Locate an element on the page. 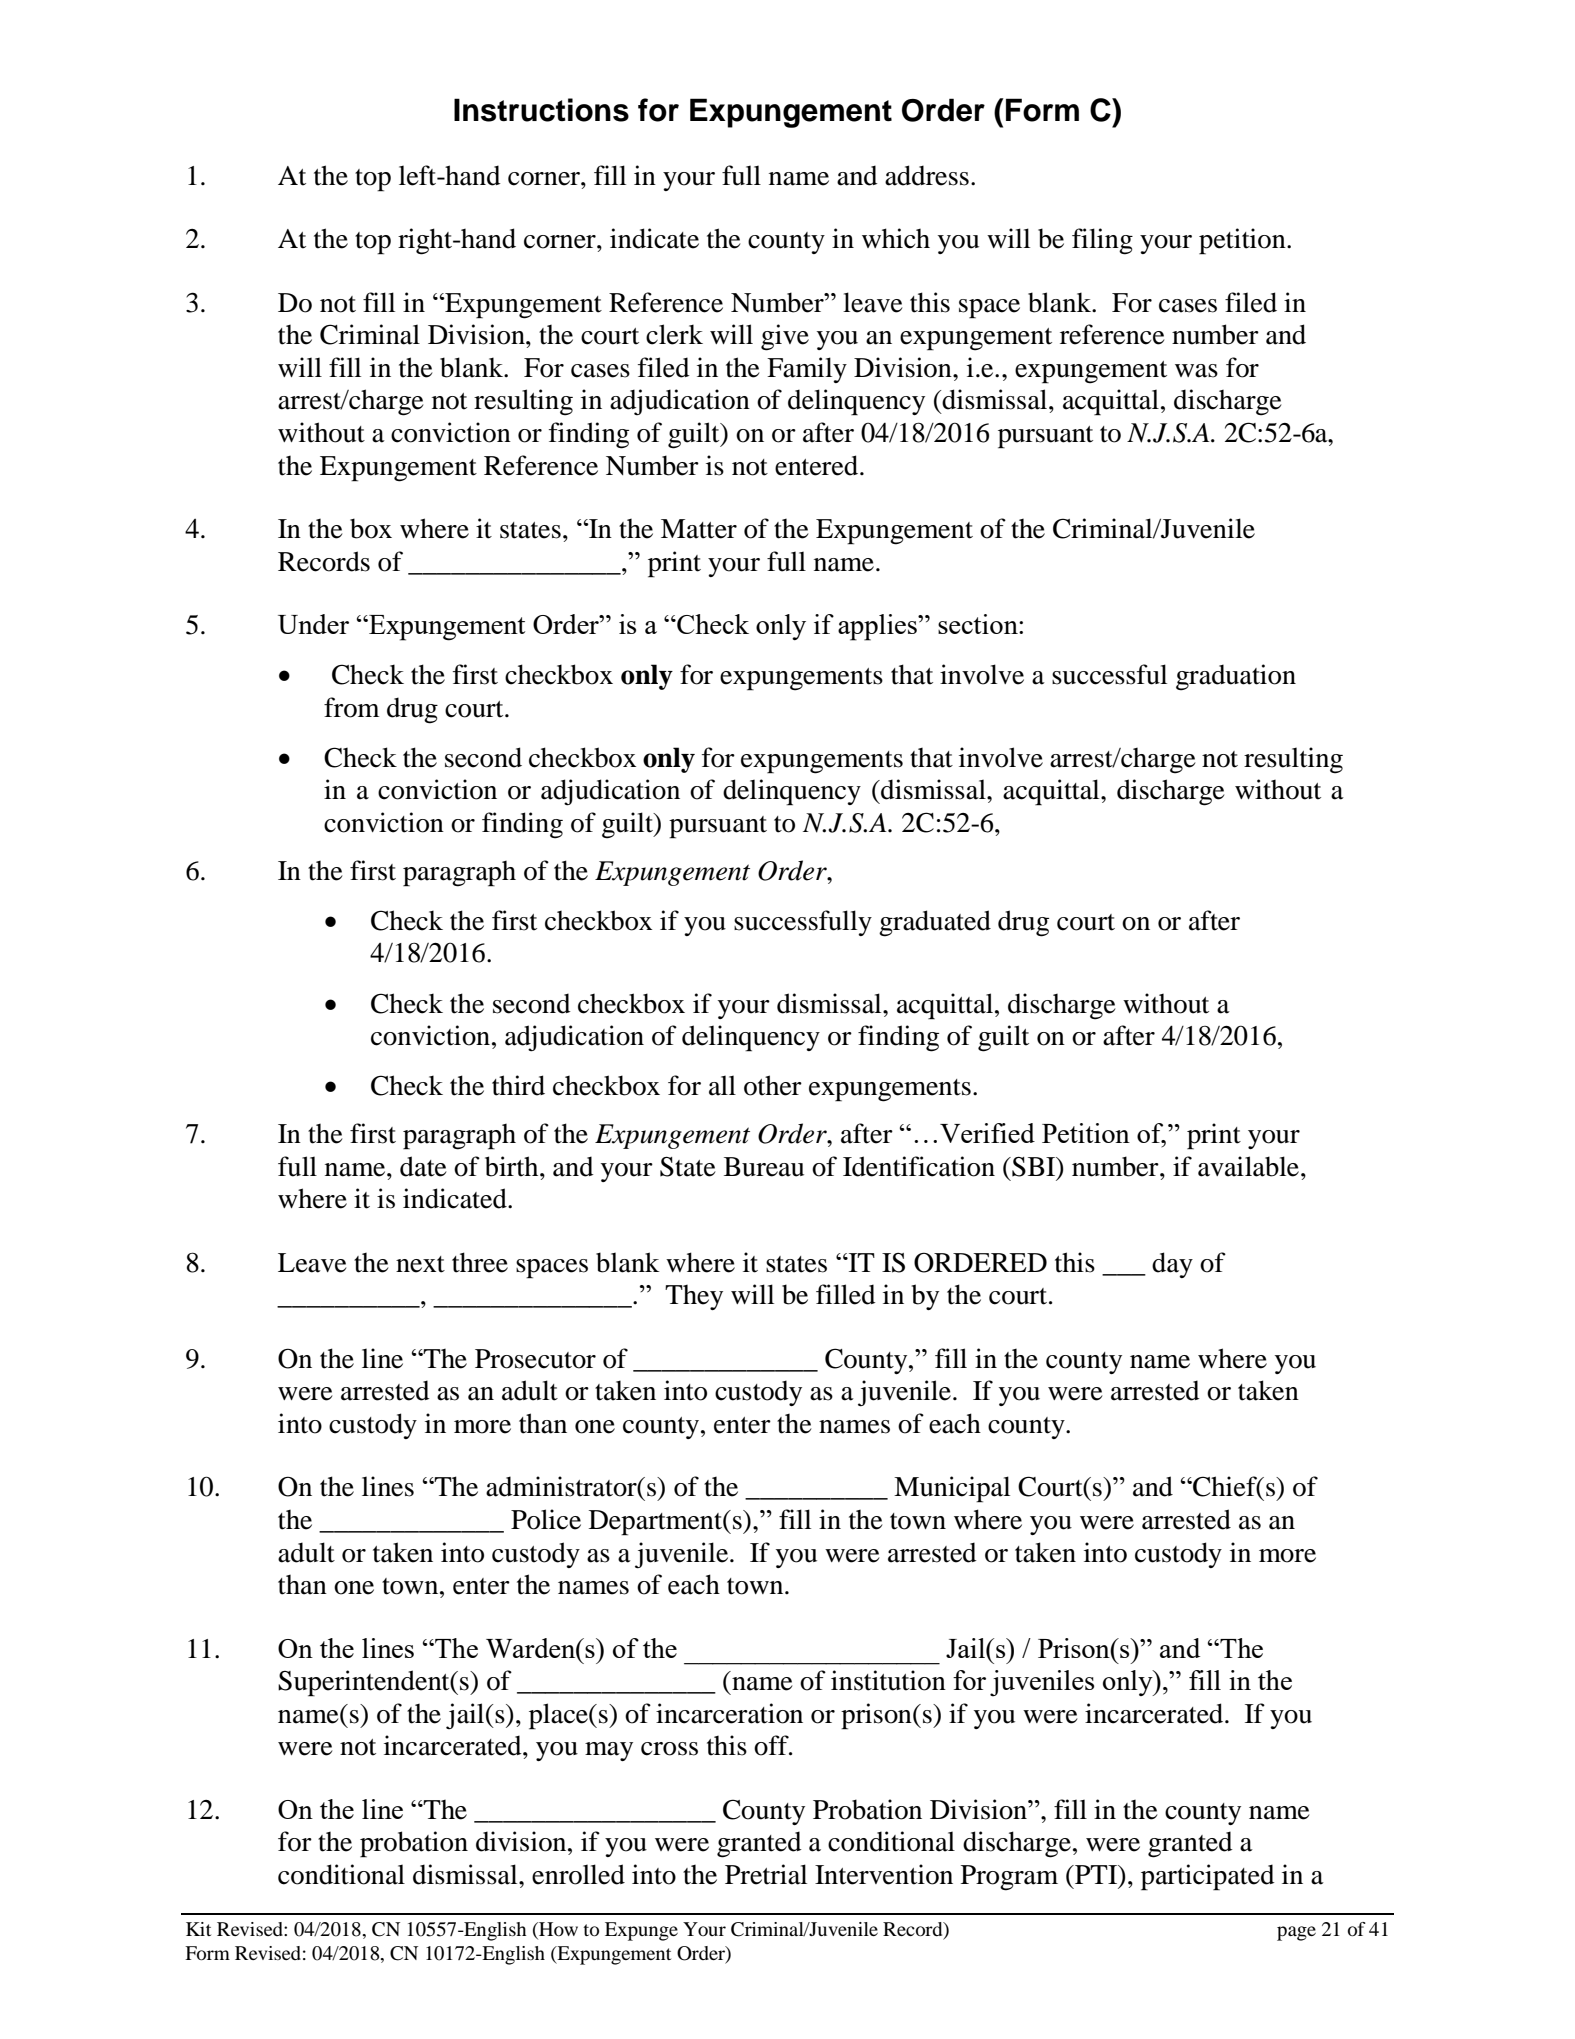  available is located at coordinates (1250, 1166).
